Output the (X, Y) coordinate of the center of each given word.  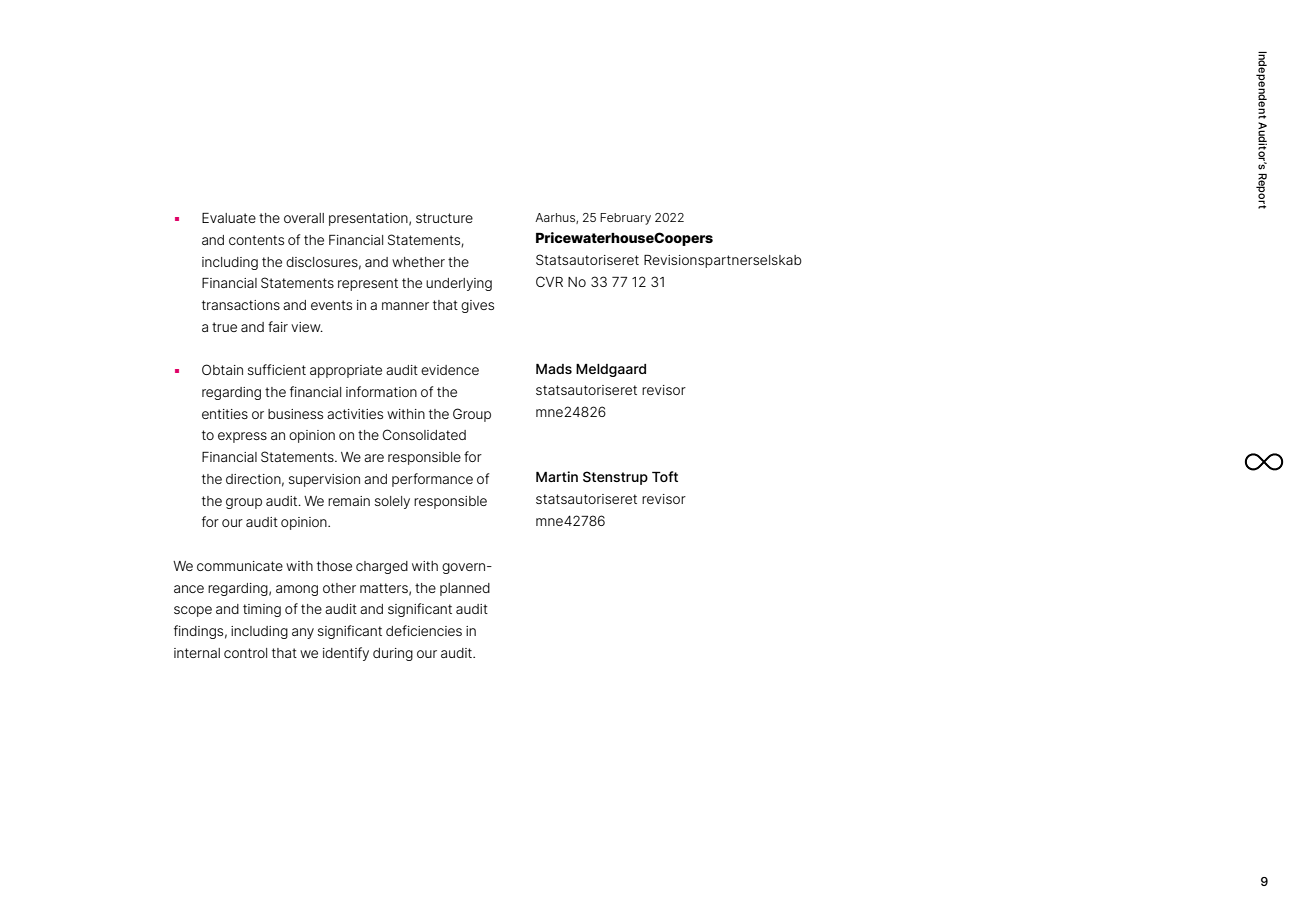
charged (382, 567)
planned (465, 589)
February (625, 219)
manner (405, 306)
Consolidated (424, 434)
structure (444, 218)
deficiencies (424, 630)
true (224, 327)
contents (256, 240)
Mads (554, 369)
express (242, 437)
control (245, 653)
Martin (557, 476)
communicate (240, 566)
